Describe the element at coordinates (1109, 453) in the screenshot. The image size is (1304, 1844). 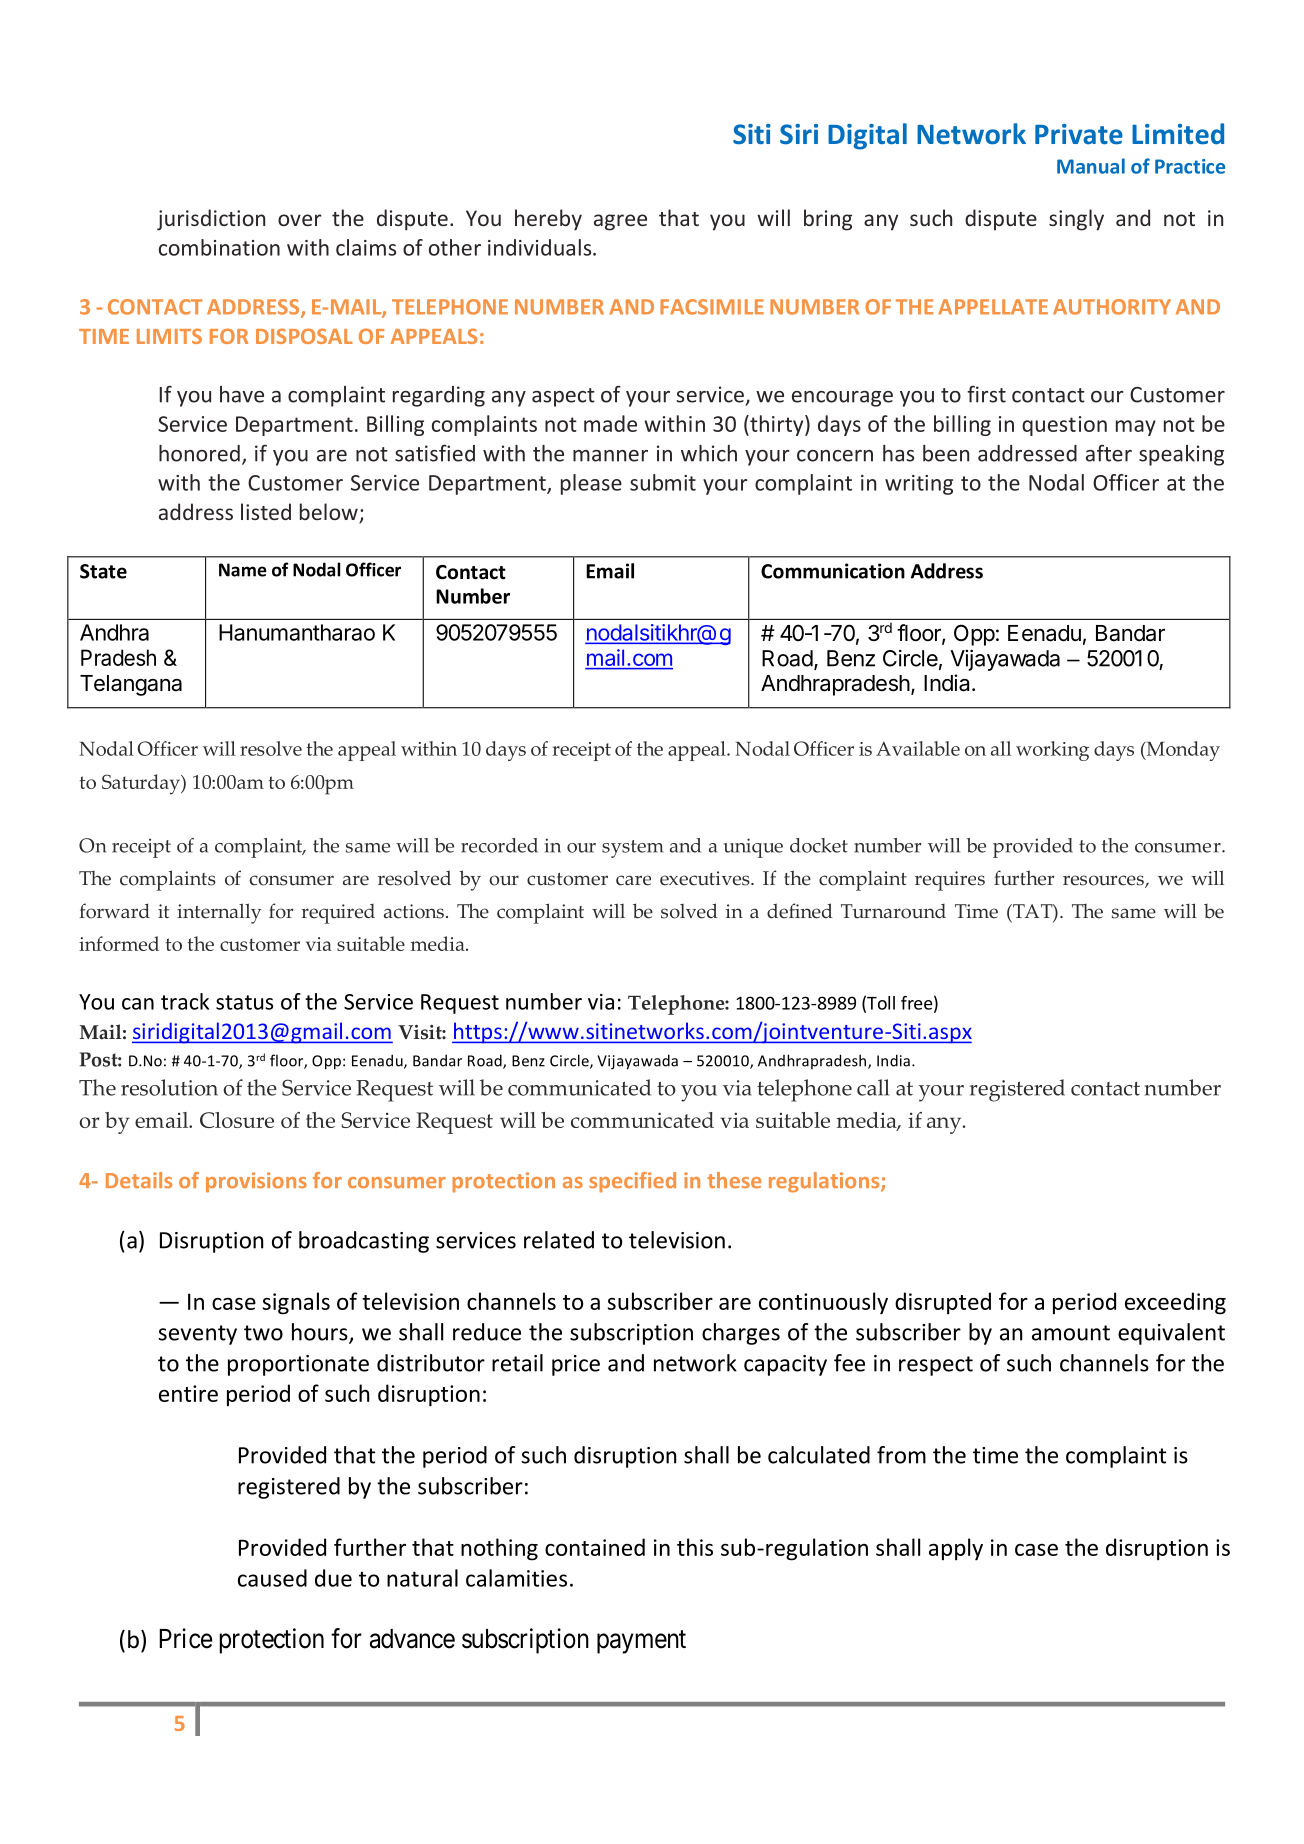
I see `after` at that location.
